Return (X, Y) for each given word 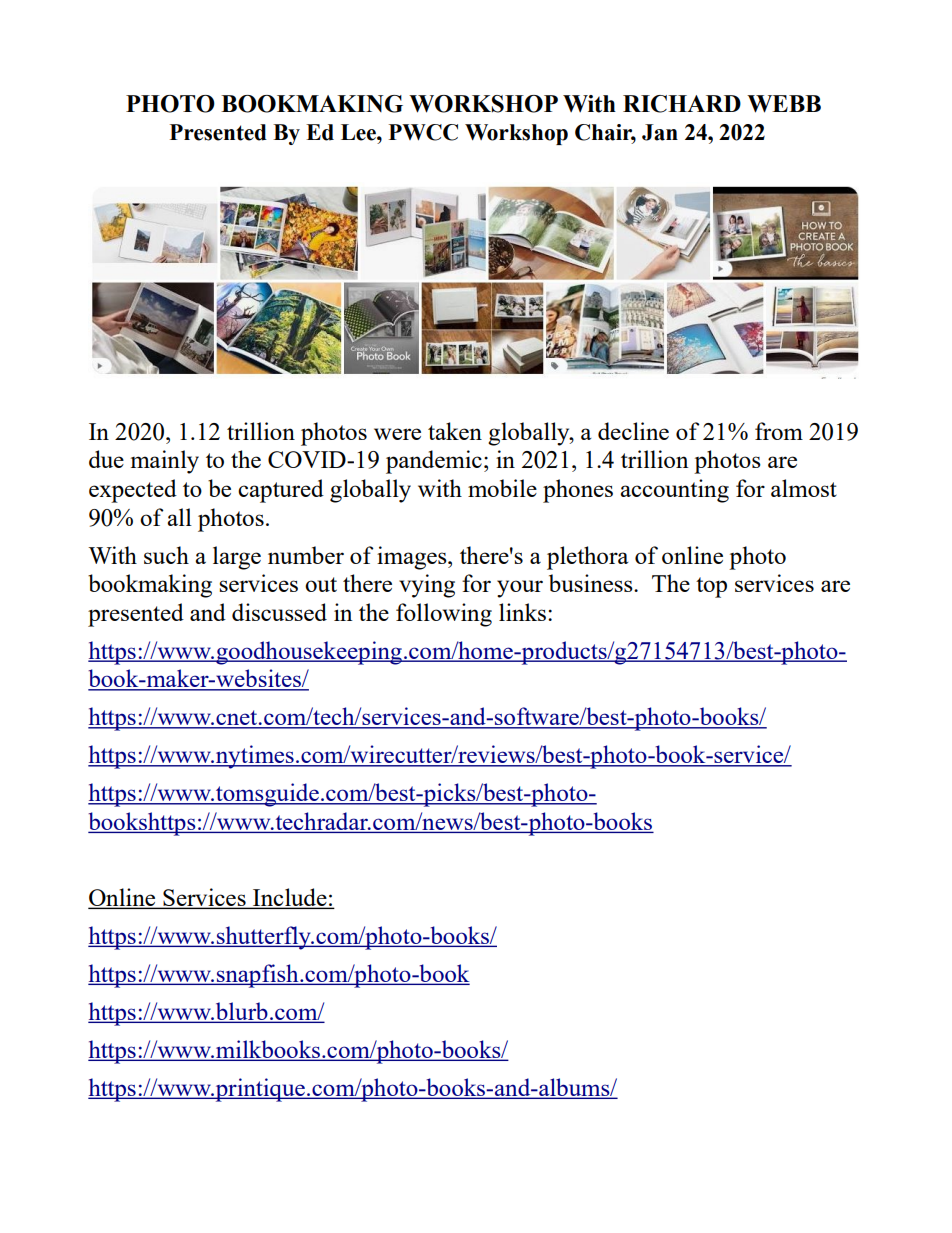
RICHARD (682, 104)
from (779, 431)
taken (455, 431)
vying (427, 586)
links (522, 612)
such (166, 555)
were (397, 434)
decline (633, 431)
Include (290, 898)
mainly (165, 462)
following (444, 615)
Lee (359, 132)
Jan (660, 132)
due (106, 459)
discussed (279, 612)
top (711, 587)
